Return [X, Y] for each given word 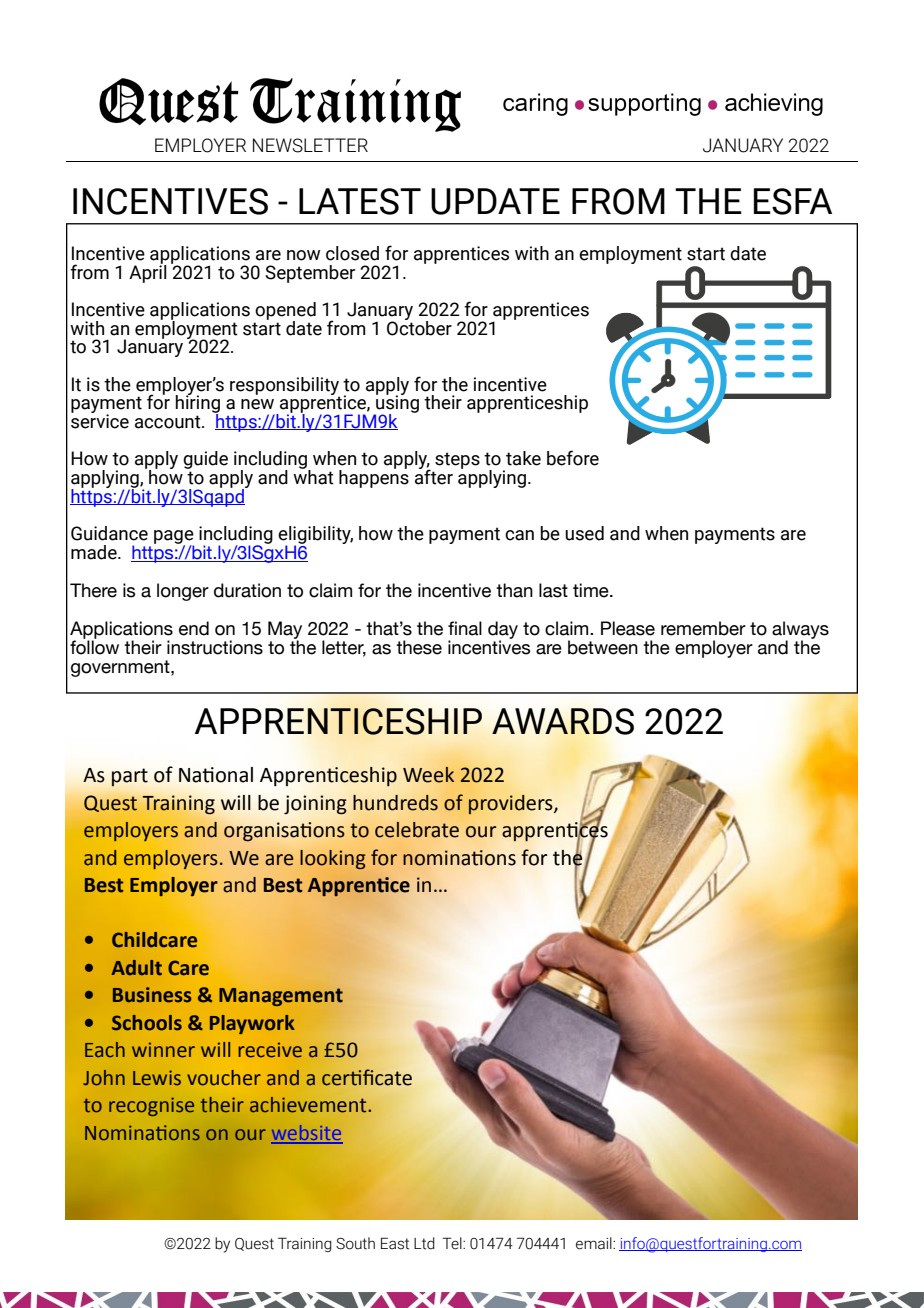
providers [512, 805]
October [419, 327]
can [519, 535]
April [148, 272]
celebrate [417, 830]
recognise [151, 1106]
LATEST [360, 201]
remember [703, 628]
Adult [136, 967]
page [174, 538]
